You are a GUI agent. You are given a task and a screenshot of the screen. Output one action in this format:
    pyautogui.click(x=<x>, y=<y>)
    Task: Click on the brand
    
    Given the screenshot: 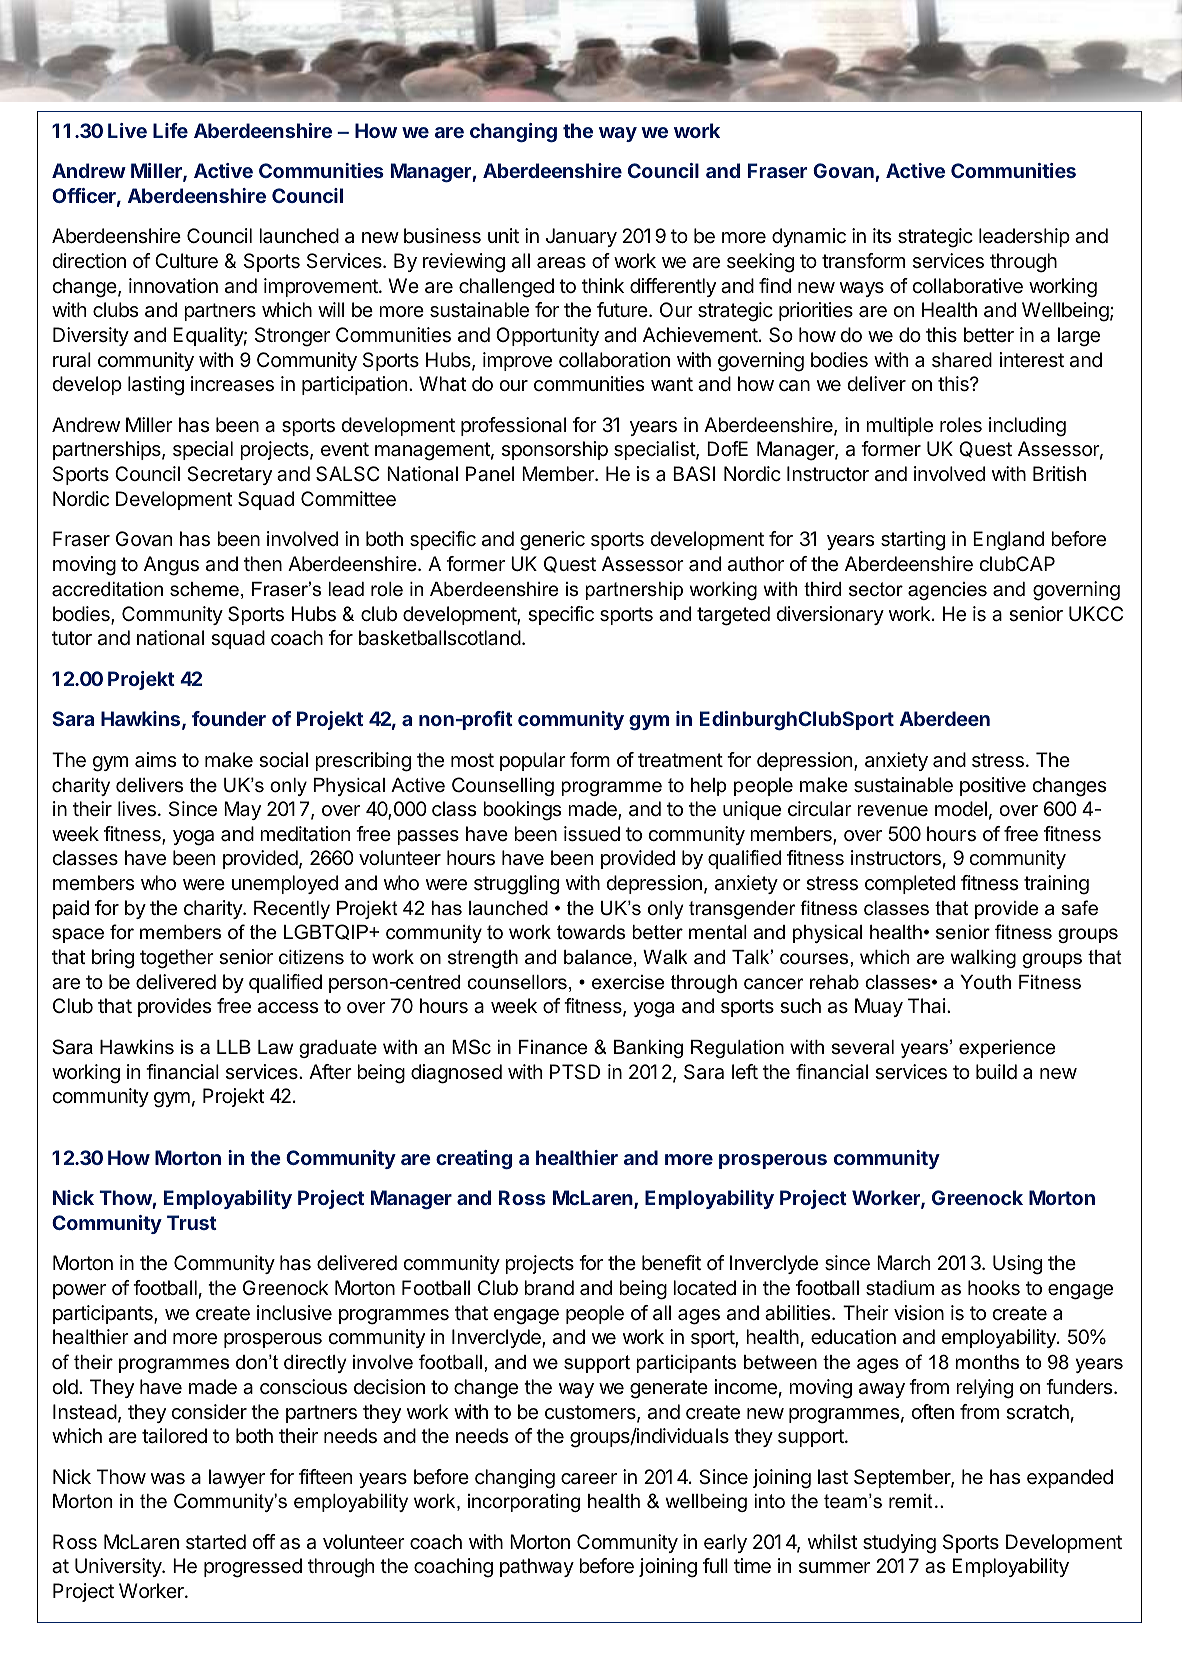 What is the action you would take?
    pyautogui.click(x=549, y=1288)
